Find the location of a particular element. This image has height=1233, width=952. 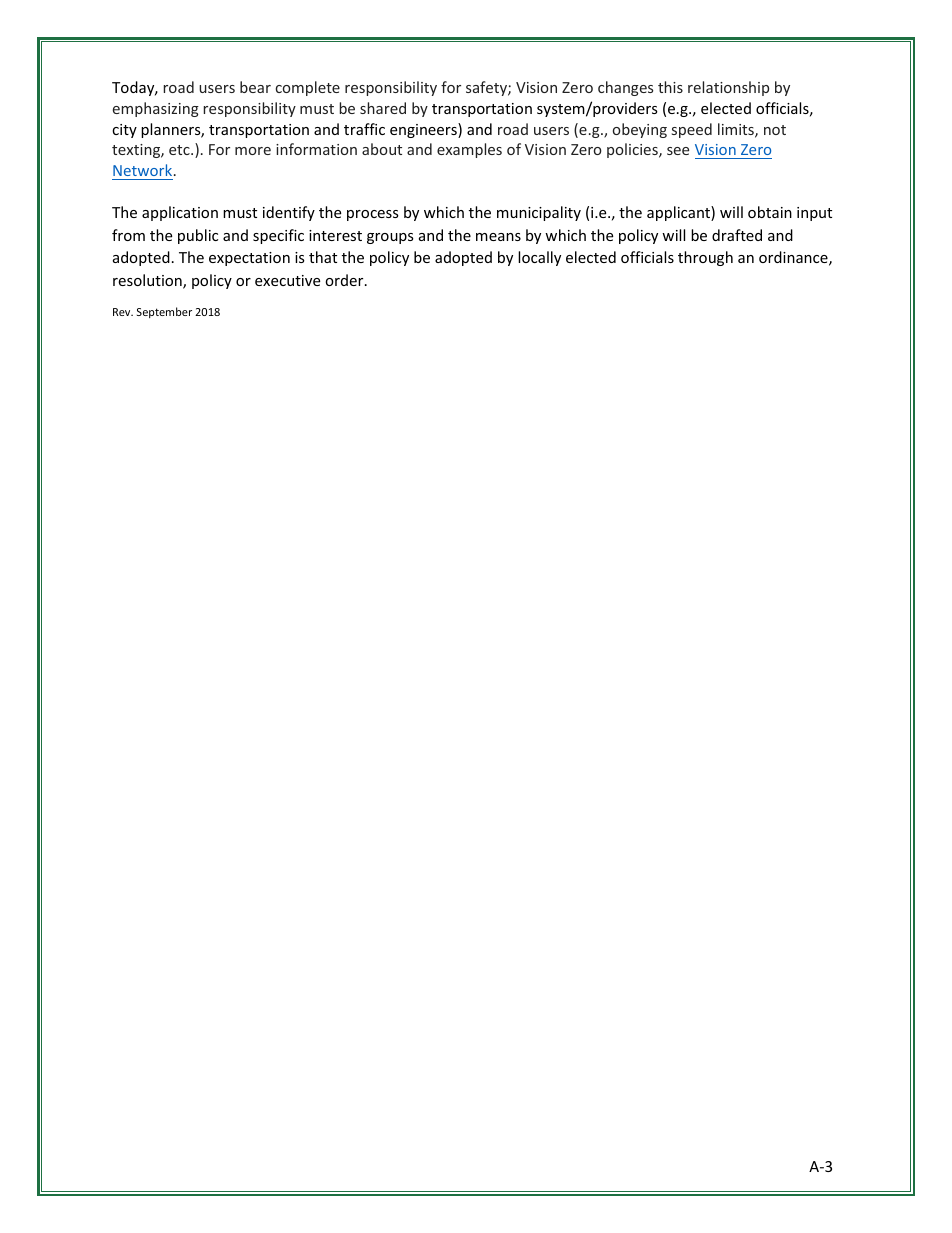

application is located at coordinates (180, 213).
